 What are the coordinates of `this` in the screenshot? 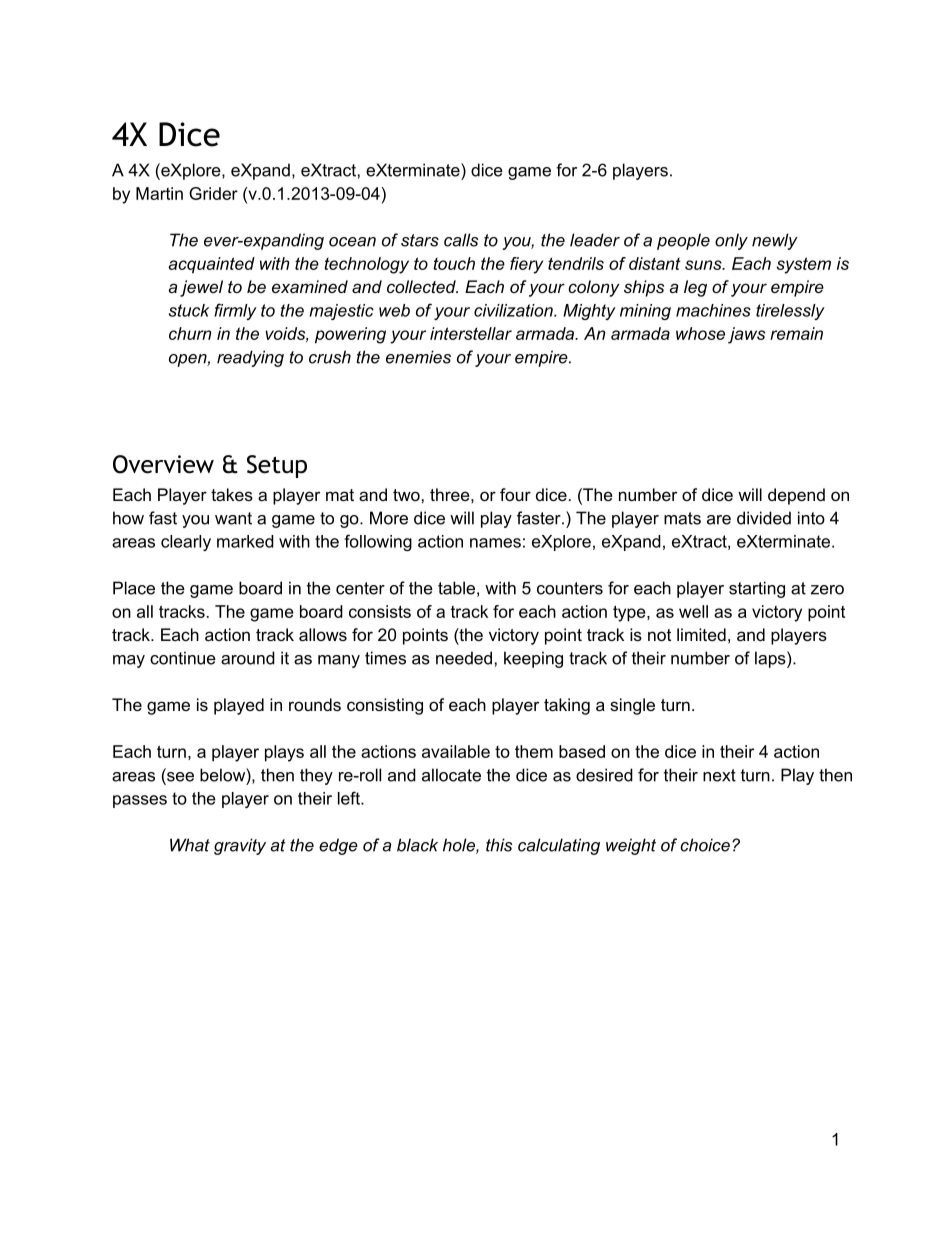 It's located at (499, 845).
